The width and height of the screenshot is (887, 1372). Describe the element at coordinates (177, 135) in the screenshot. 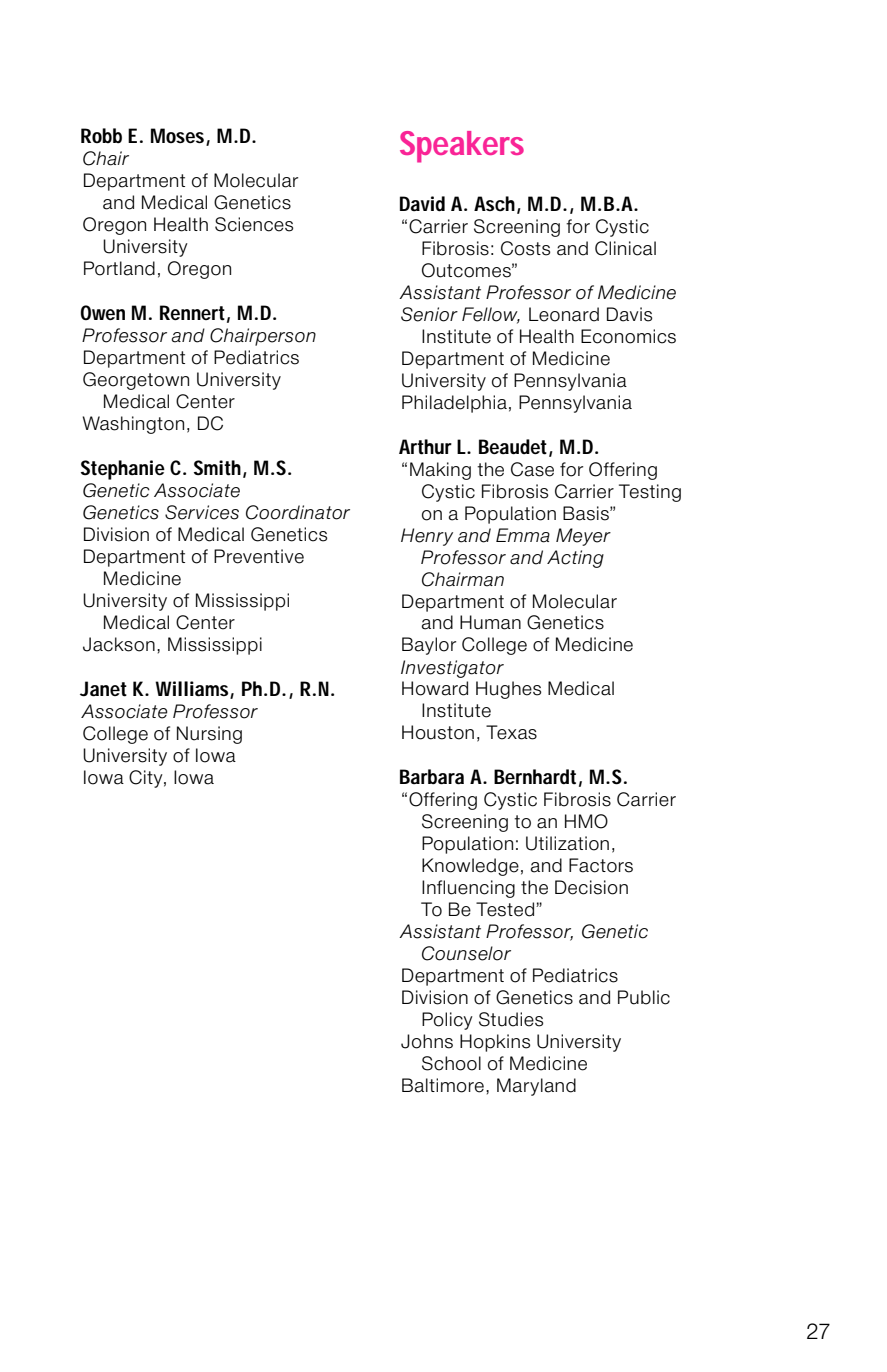

I see `Moses` at that location.
